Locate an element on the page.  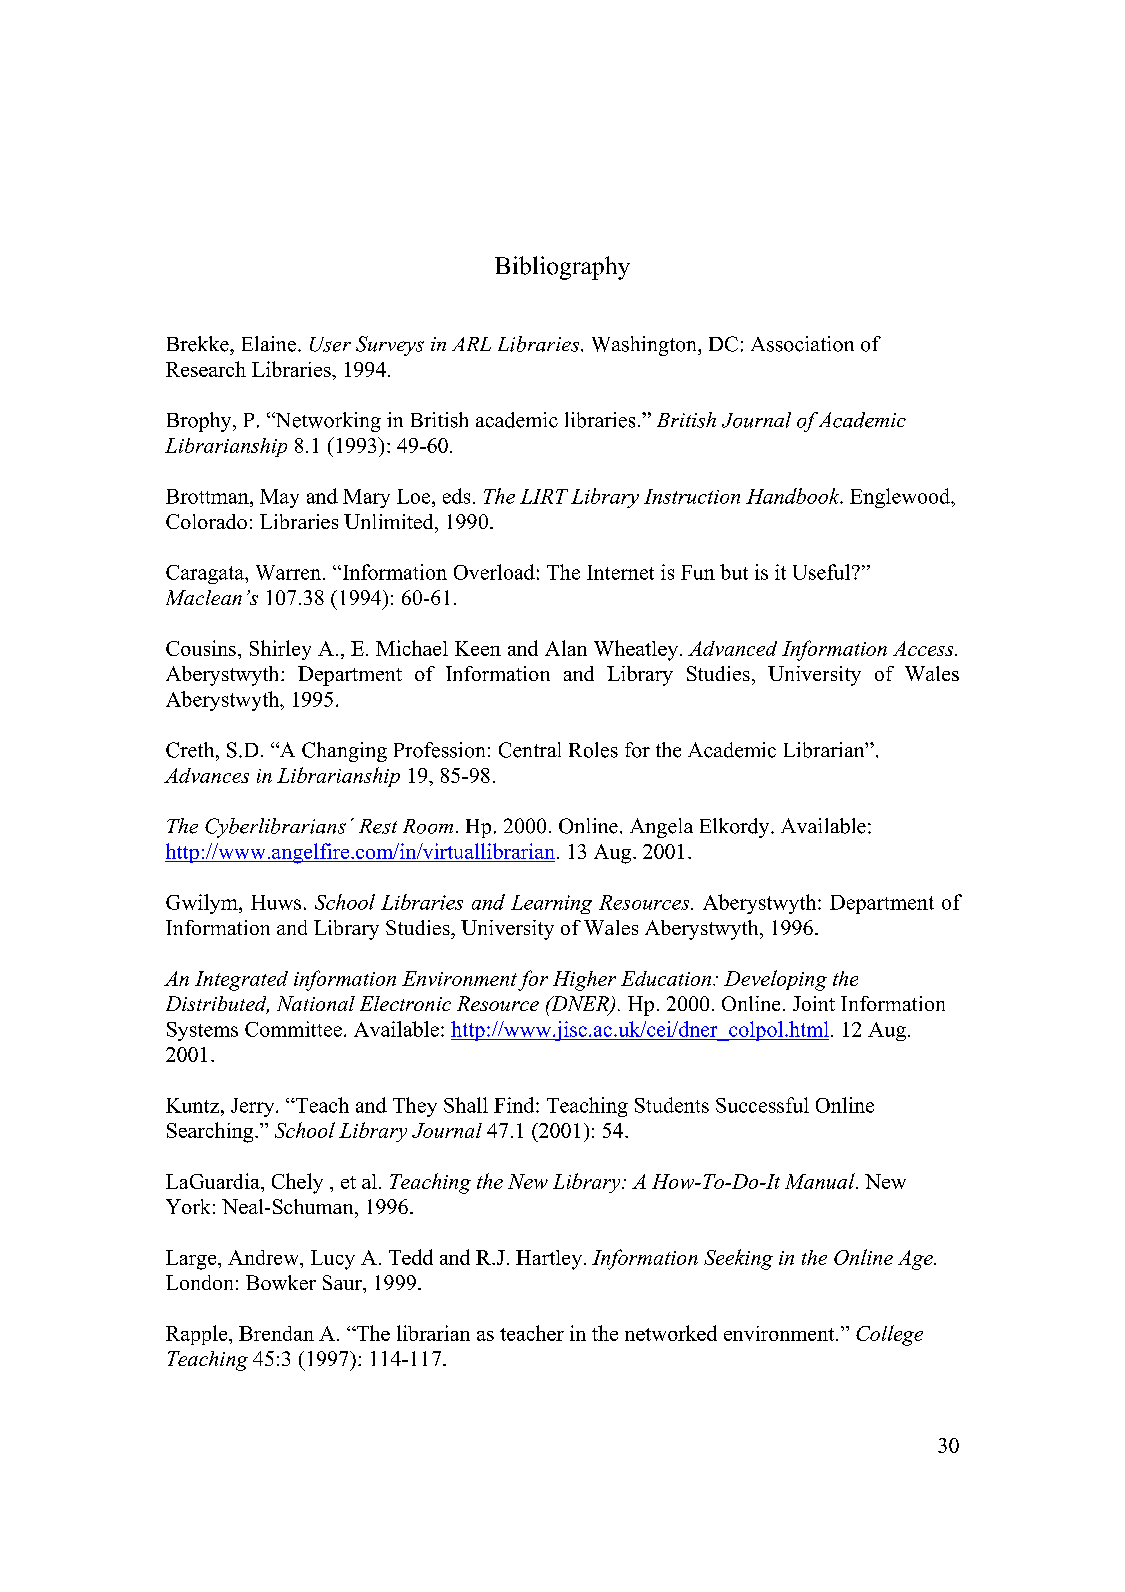
Overload is located at coordinates (494, 572).
